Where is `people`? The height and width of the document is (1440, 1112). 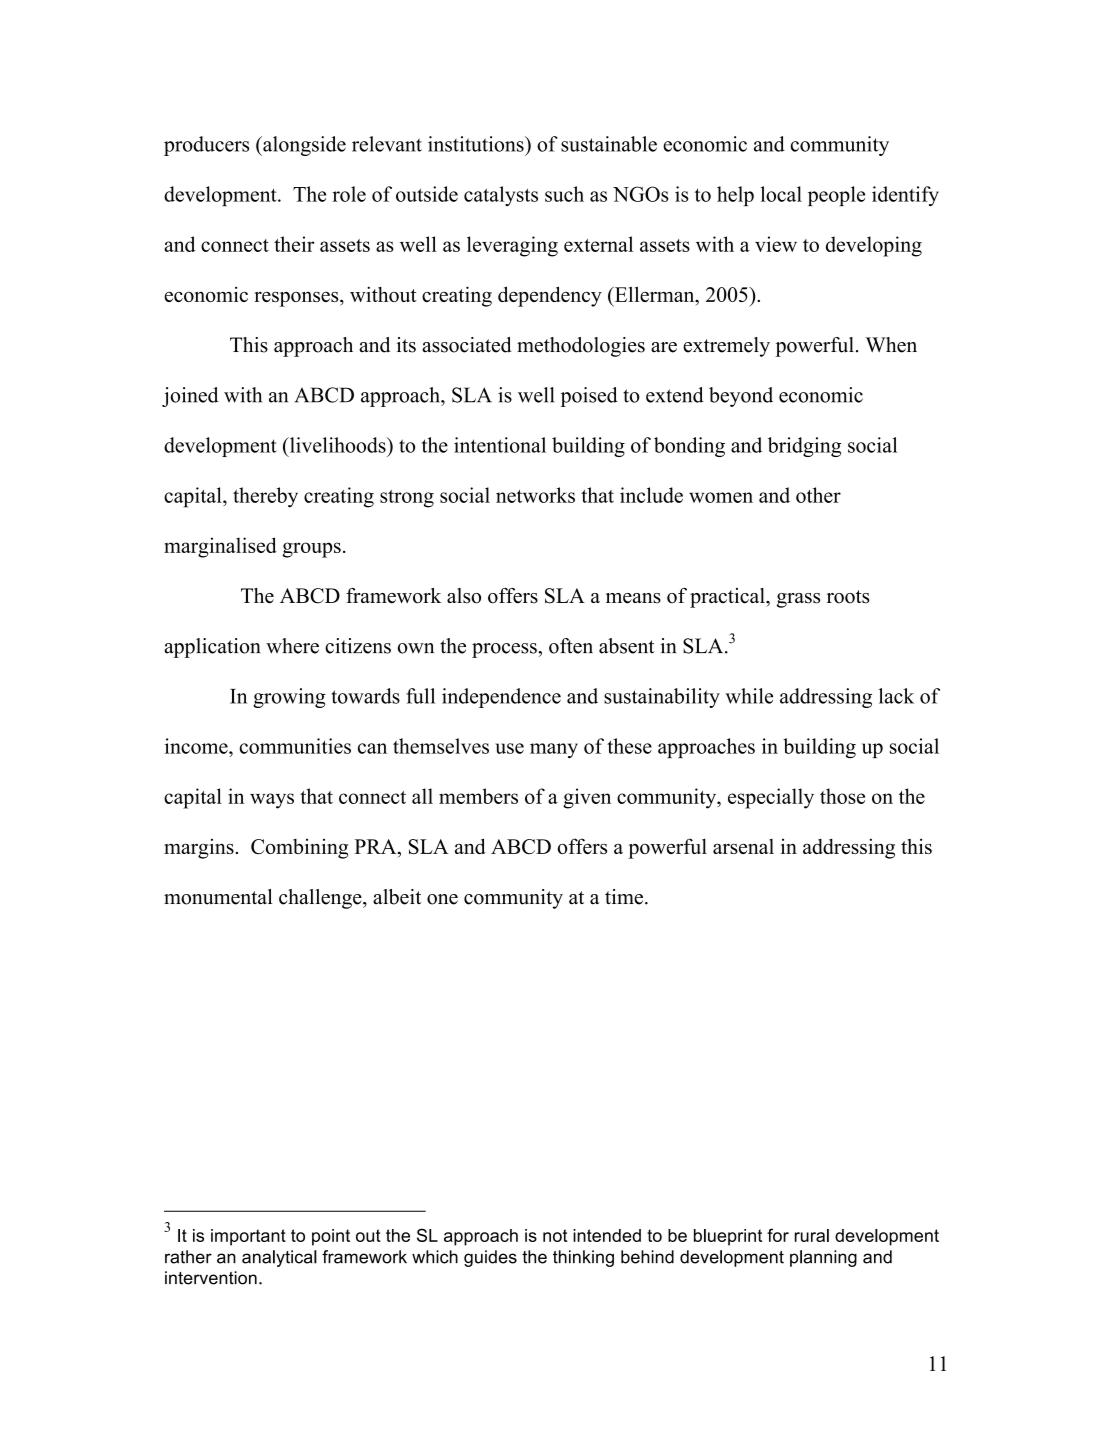
people is located at coordinates (836, 196).
